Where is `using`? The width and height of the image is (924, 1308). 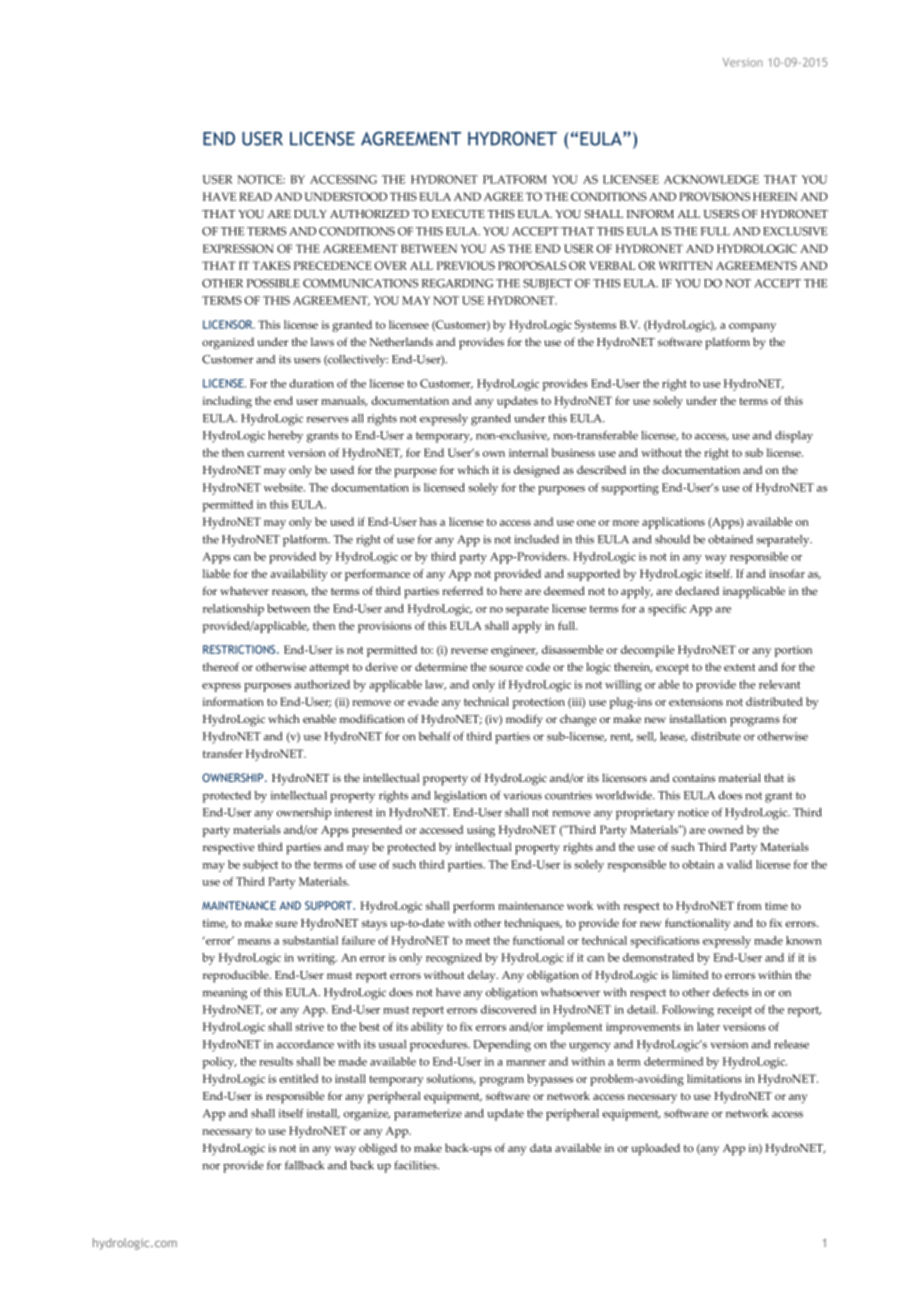 using is located at coordinates (481, 831).
